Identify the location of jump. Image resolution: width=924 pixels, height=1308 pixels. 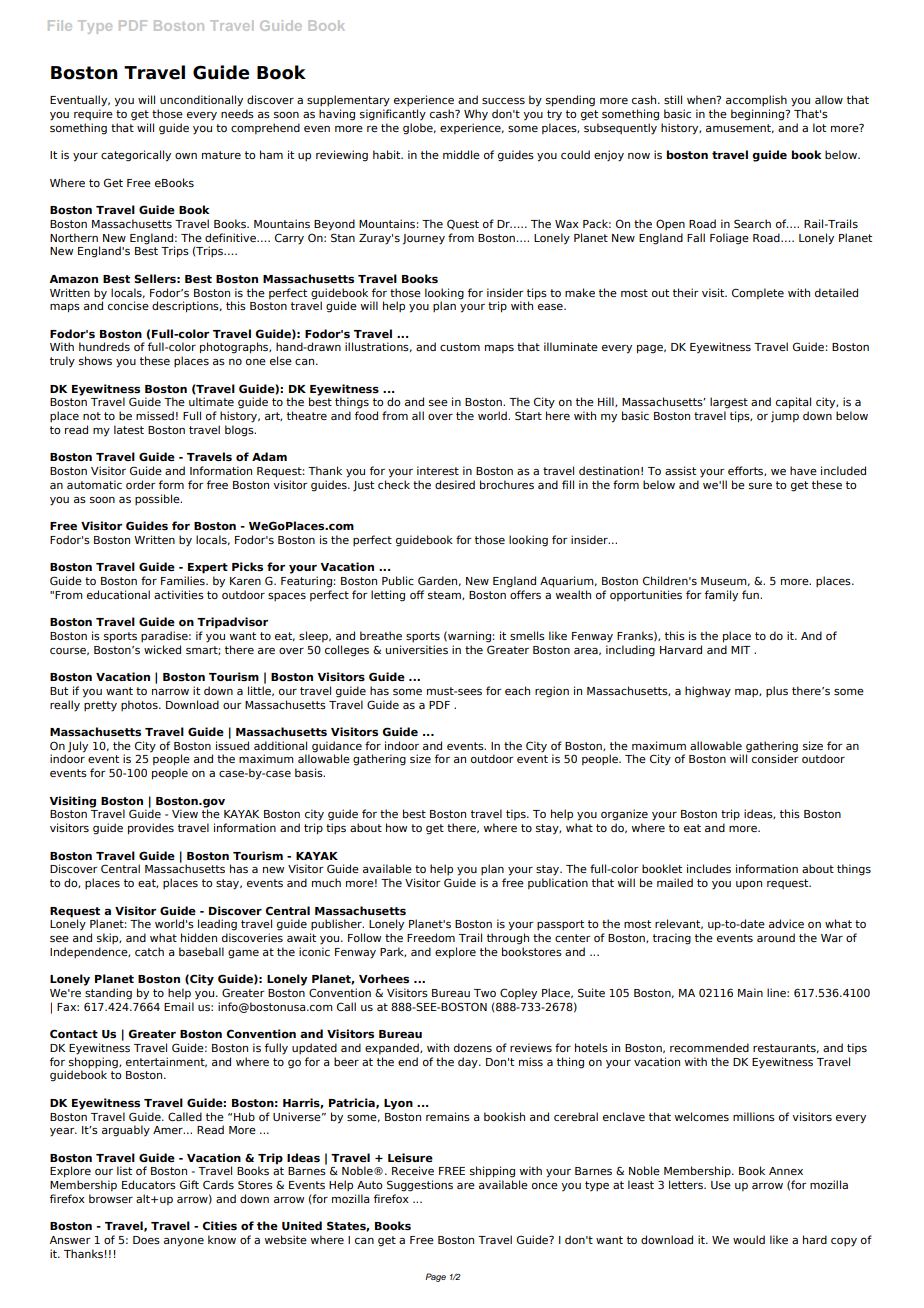
(785, 417).
